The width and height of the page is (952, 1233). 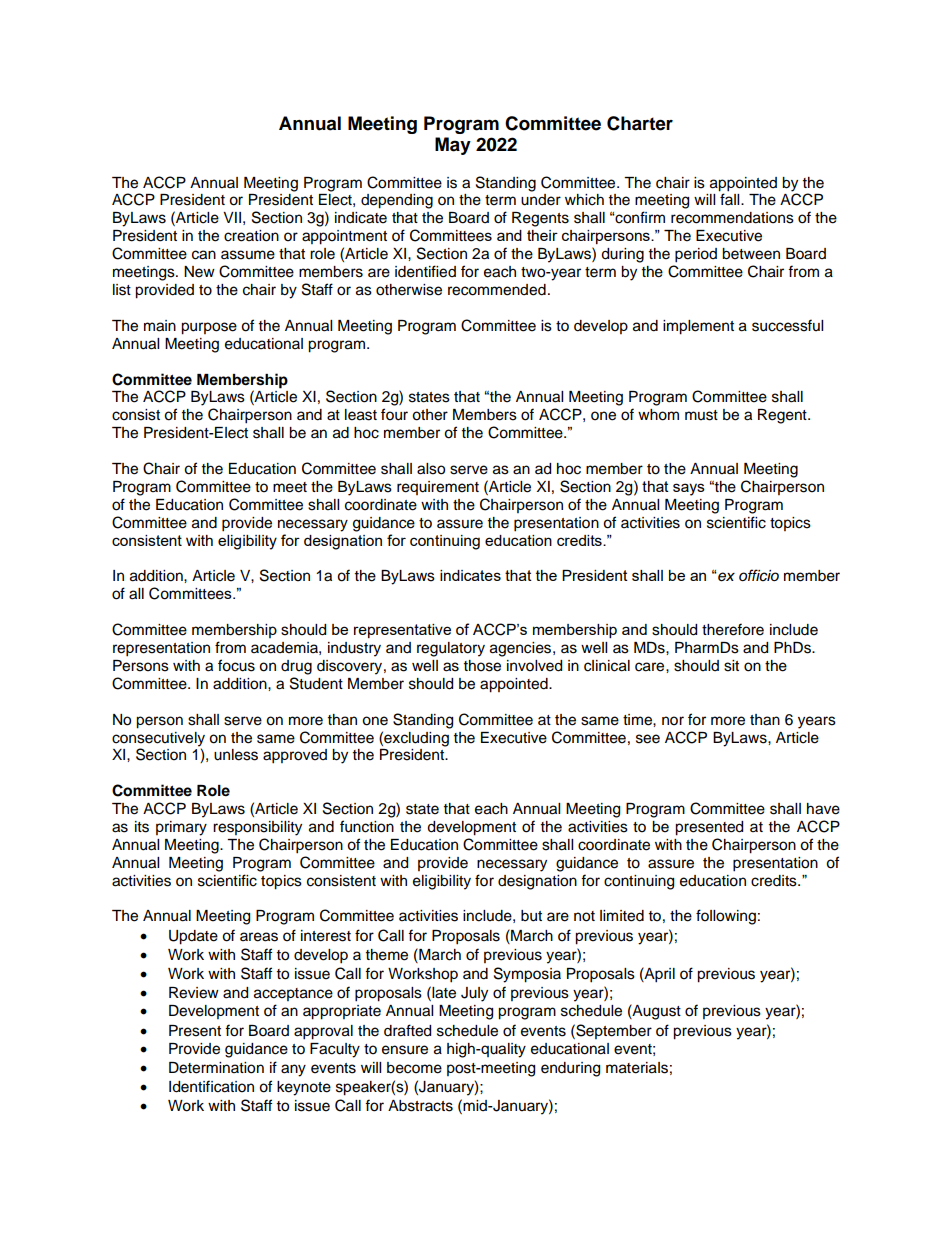 What do you see at coordinates (367, 826) in the page?
I see `function` at bounding box center [367, 826].
